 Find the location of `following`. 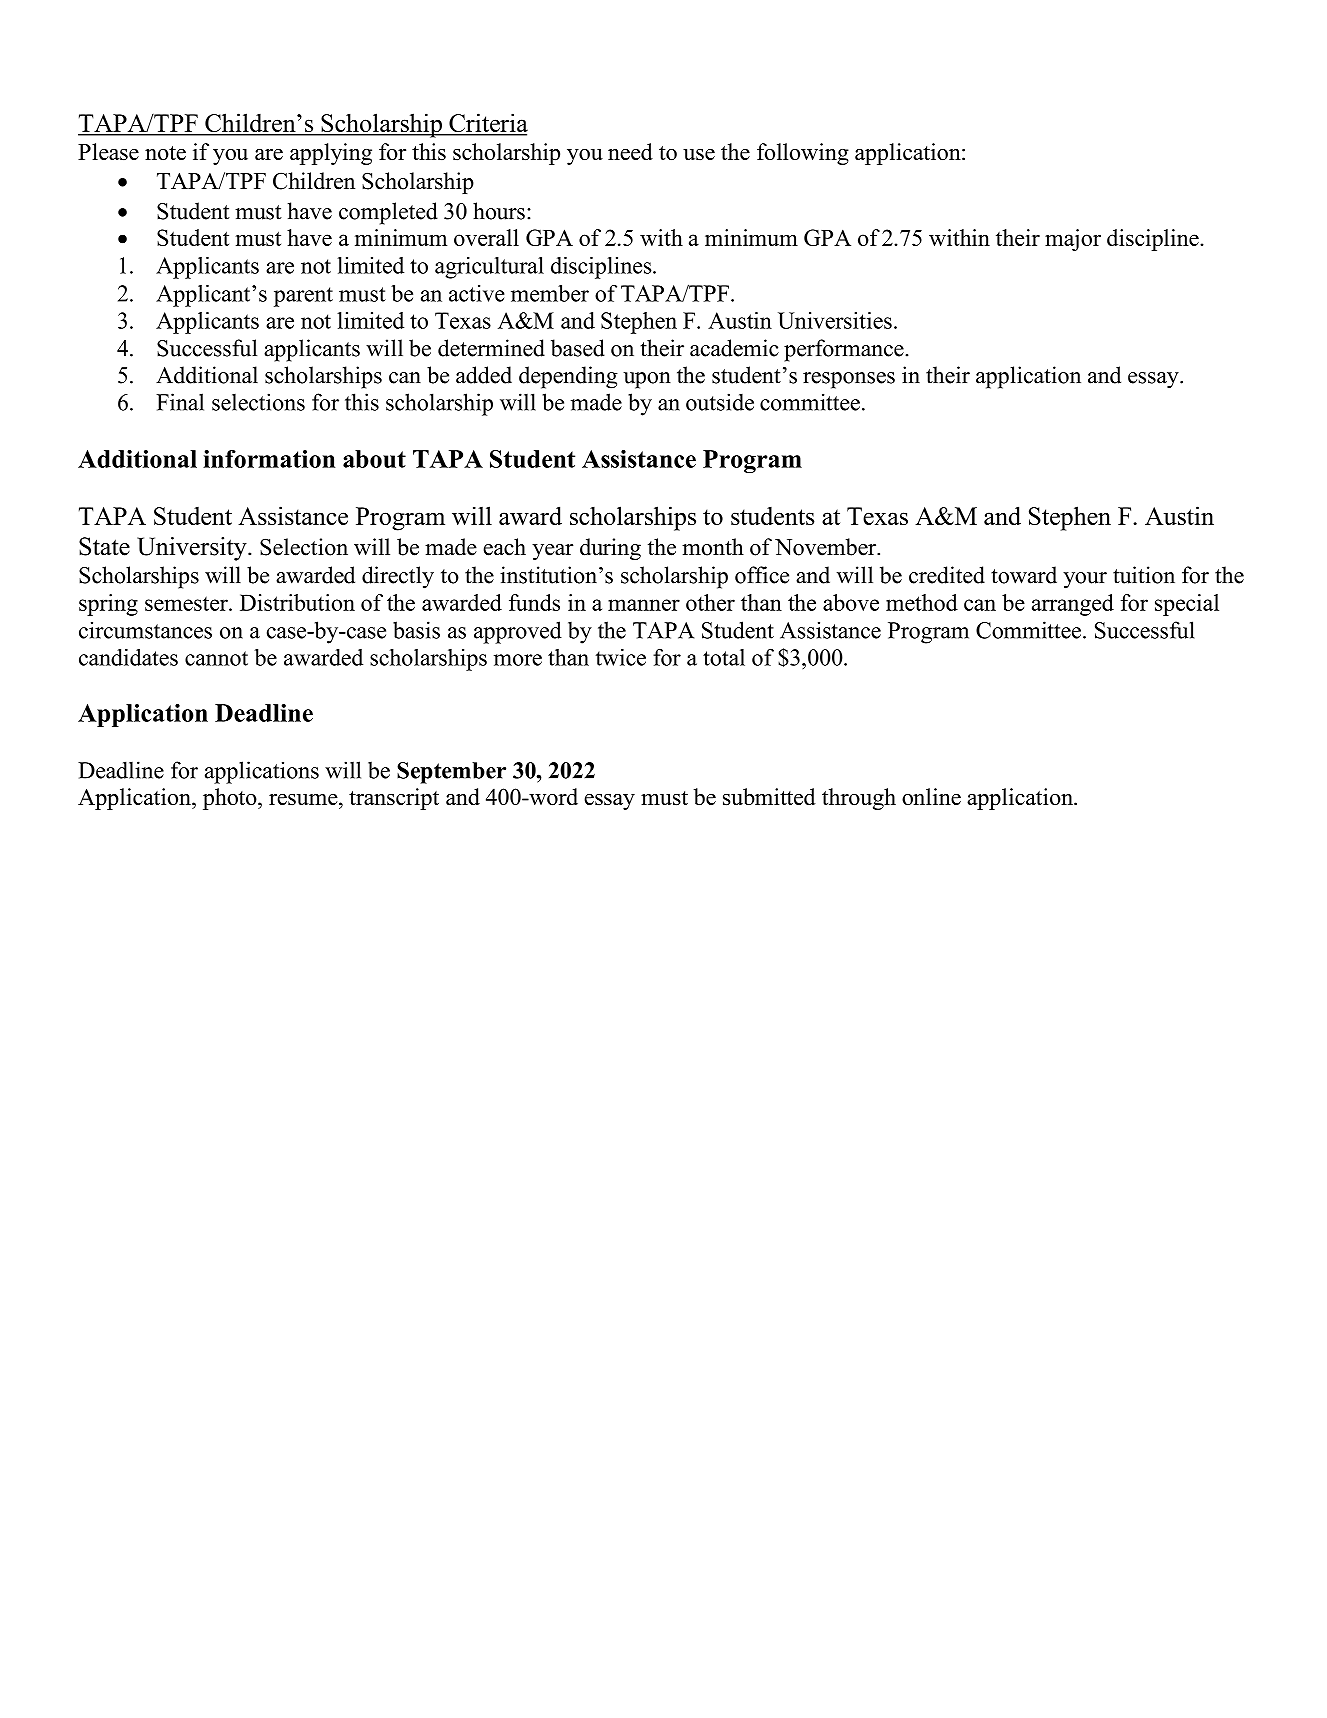

following is located at coordinates (803, 154).
